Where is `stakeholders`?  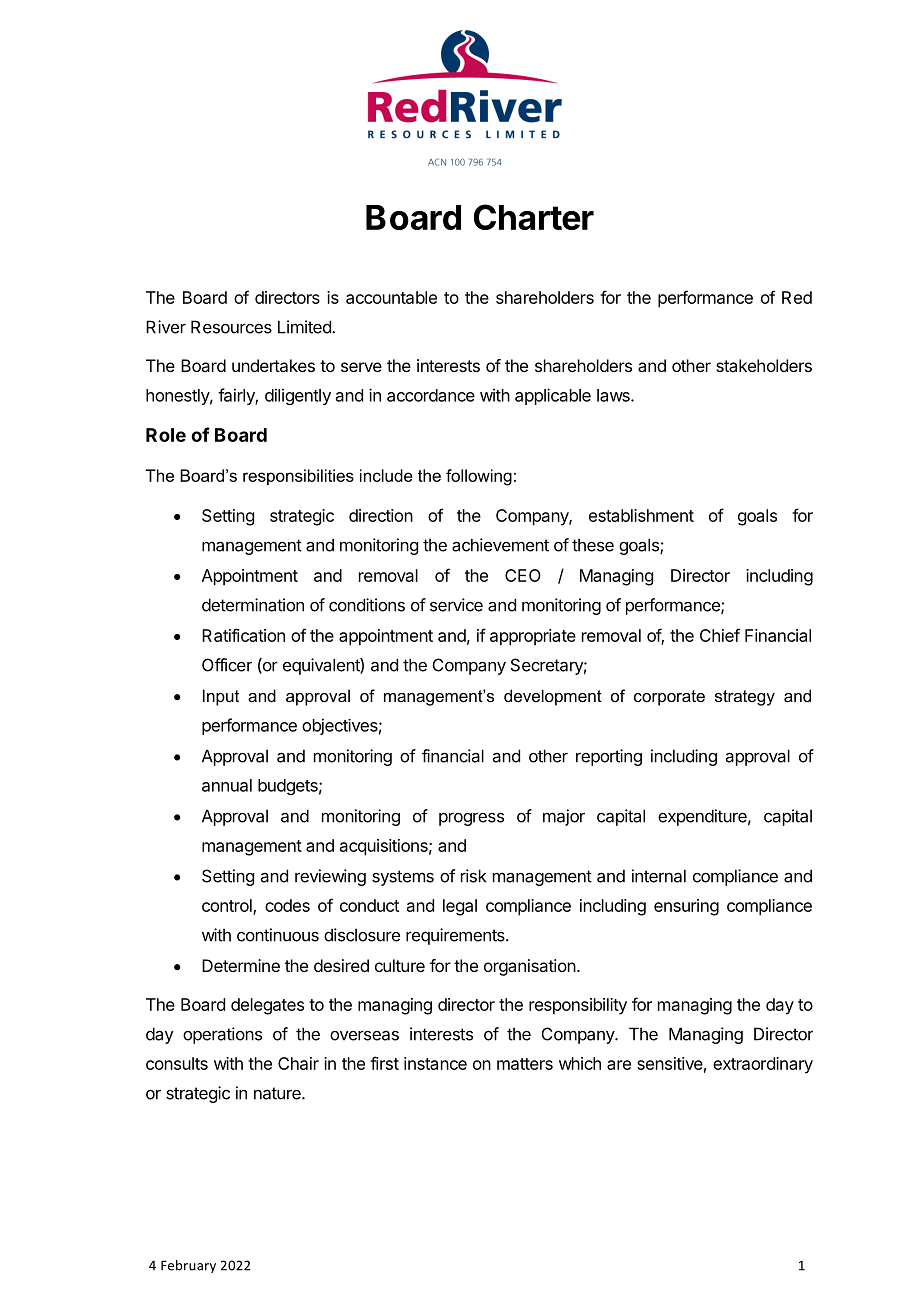 stakeholders is located at coordinates (764, 365).
